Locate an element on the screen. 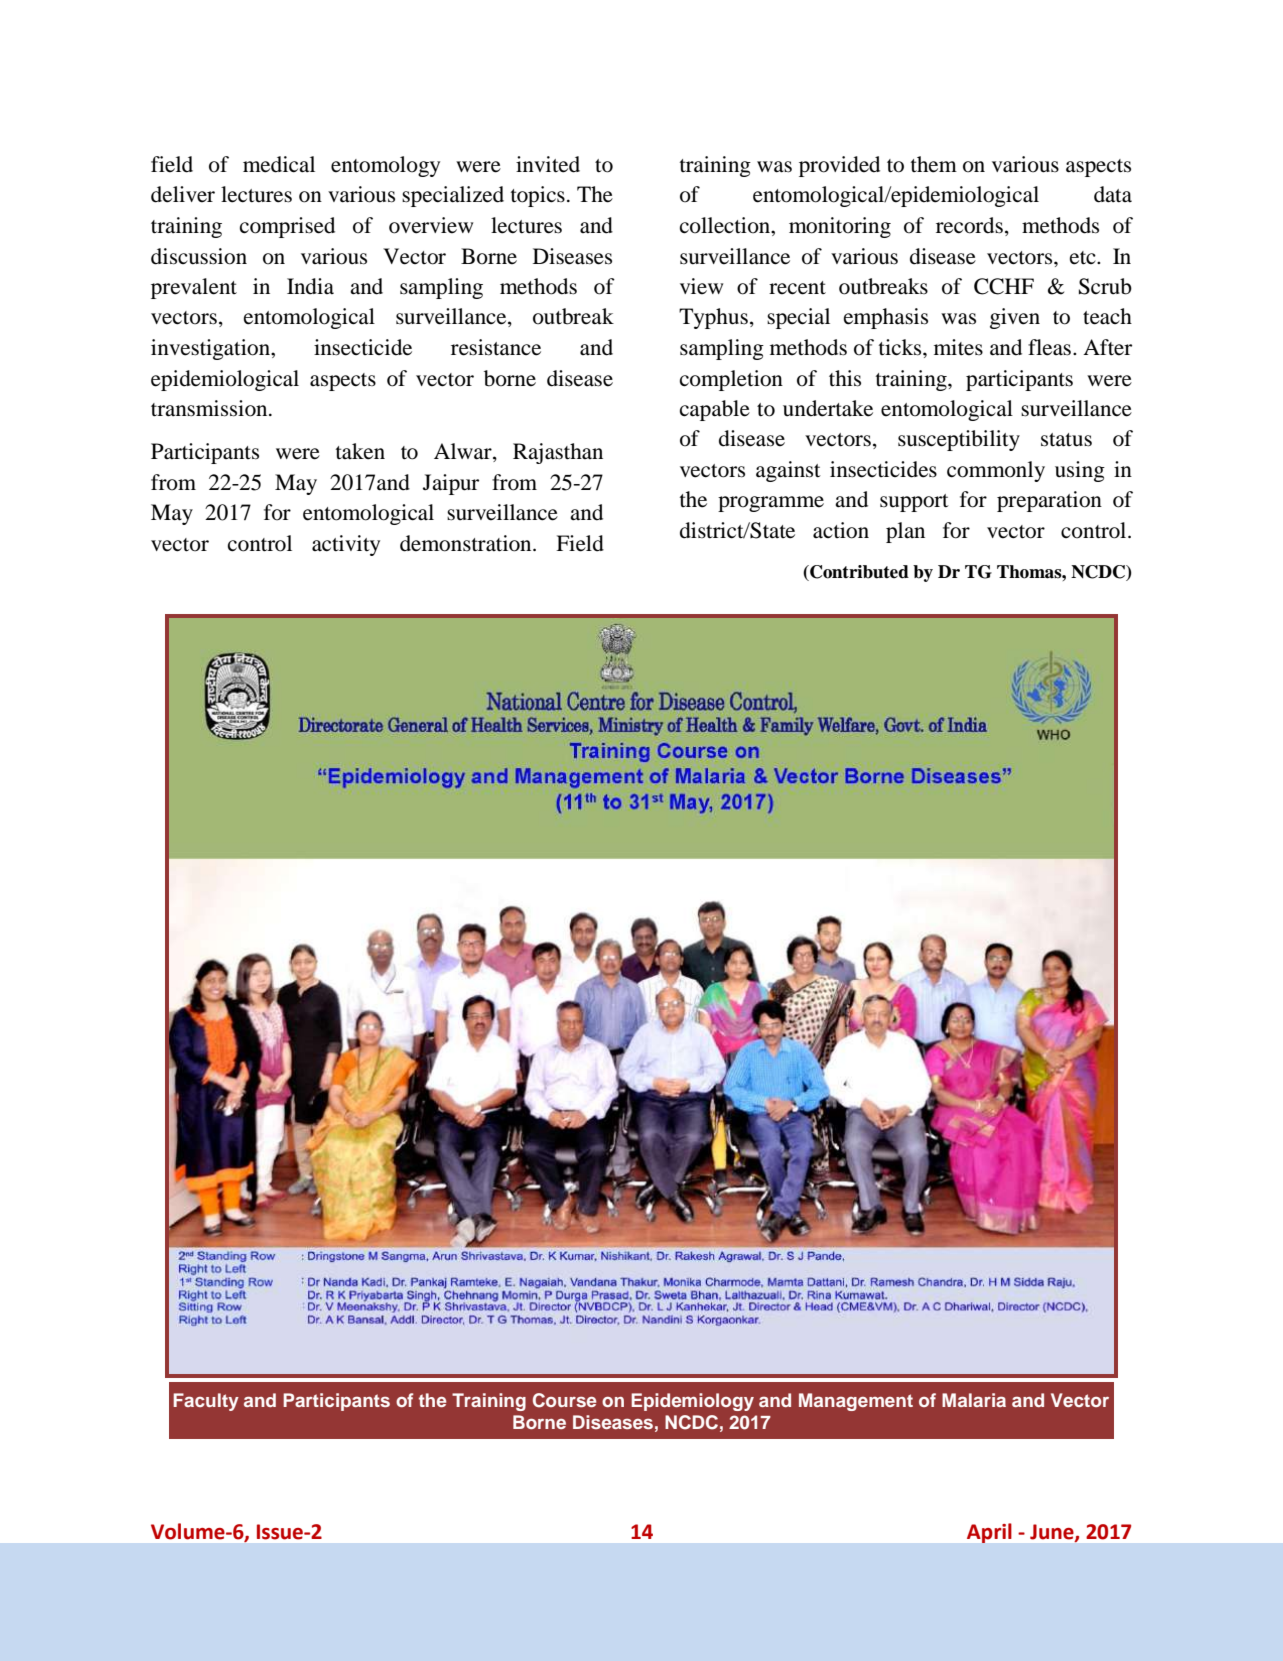 Image resolution: width=1283 pixels, height=1661 pixels. programme is located at coordinates (771, 504).
